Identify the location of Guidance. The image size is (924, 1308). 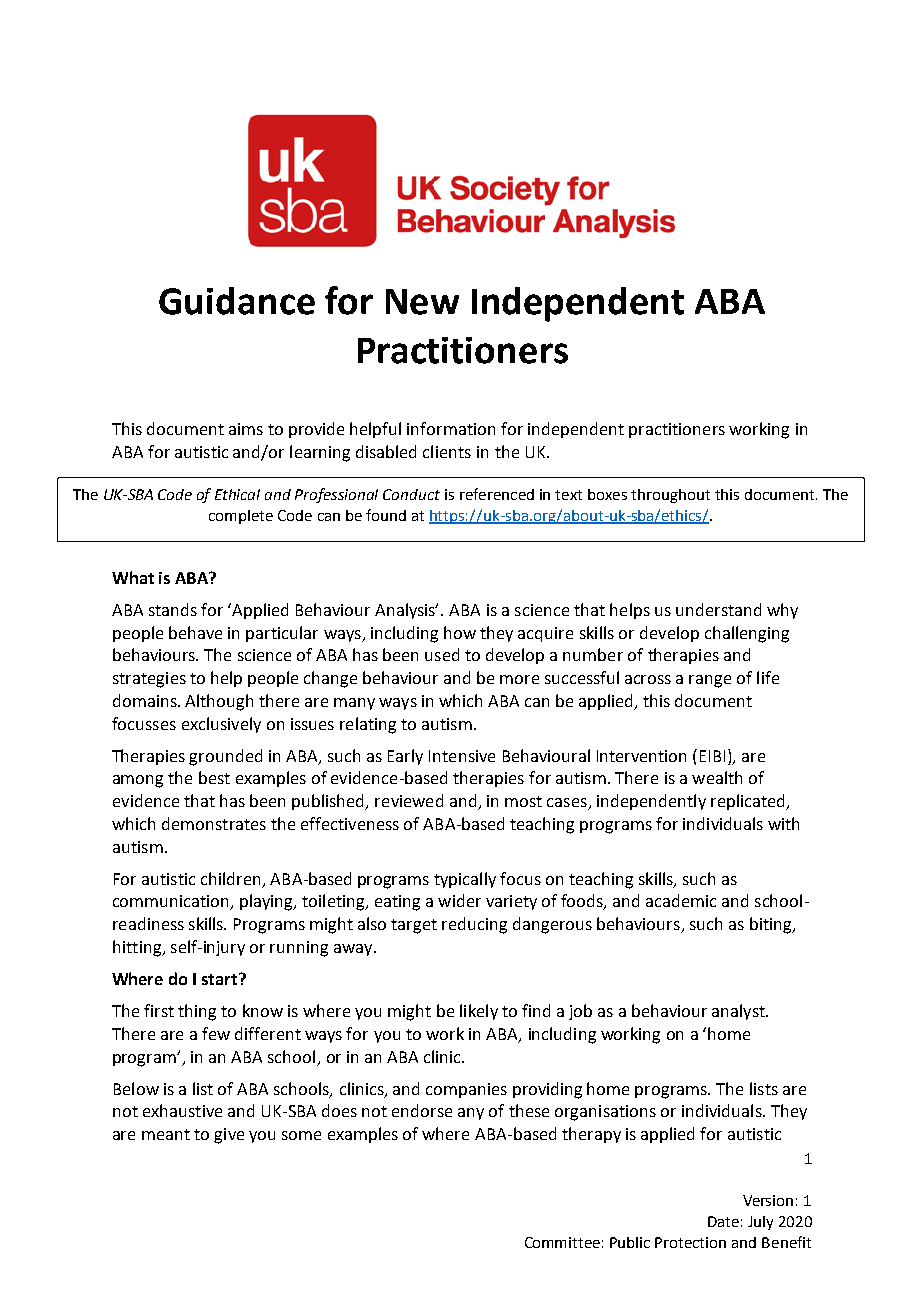
(237, 301).
